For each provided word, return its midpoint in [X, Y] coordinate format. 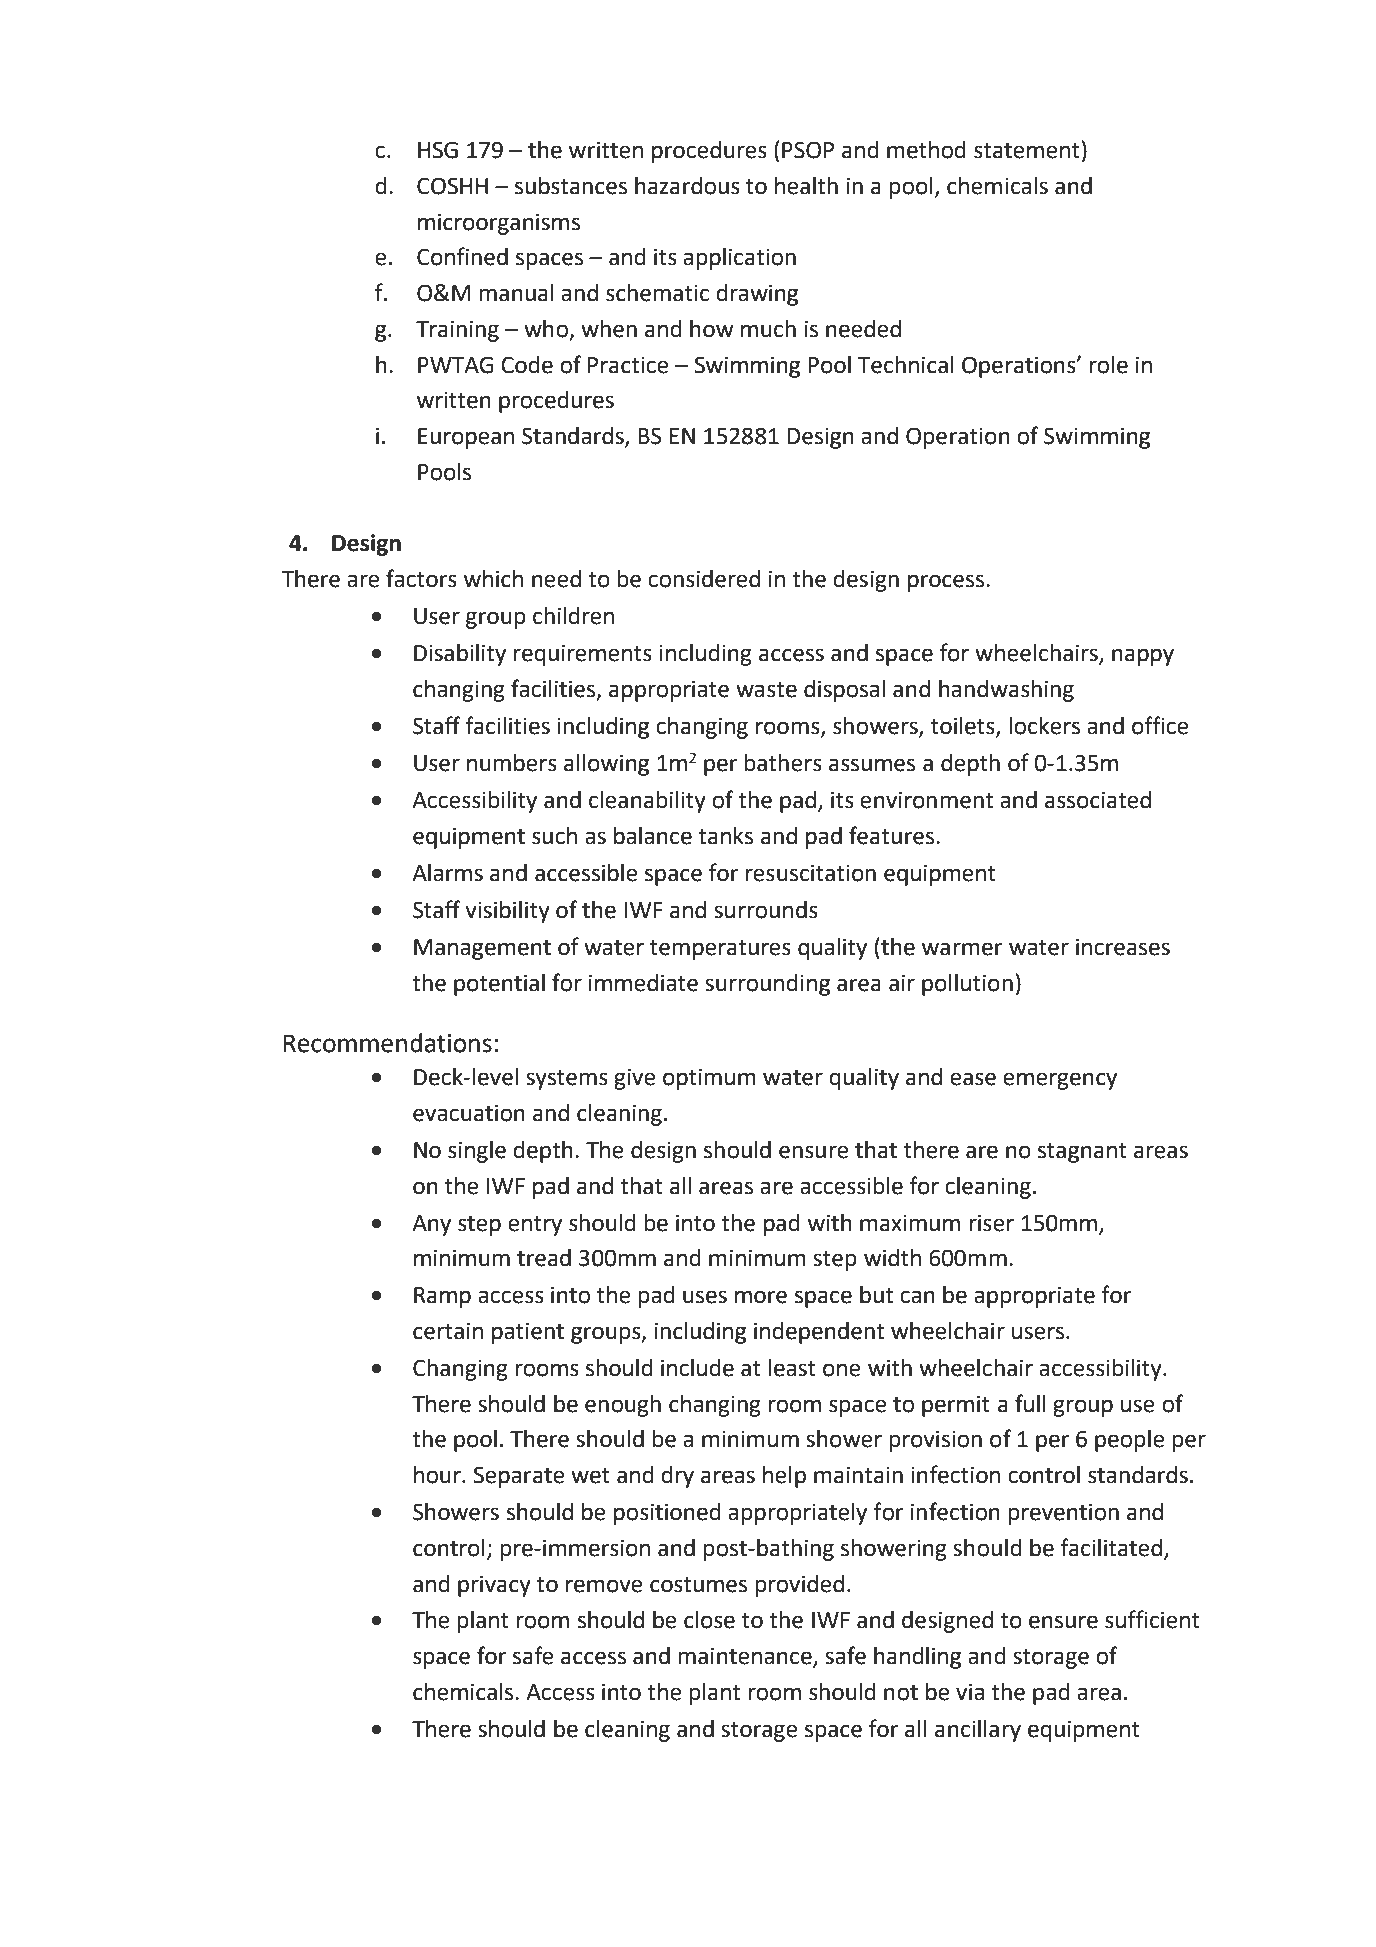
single [477, 1152]
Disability [460, 655]
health [806, 186]
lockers [1044, 726]
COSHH [452, 186]
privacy [494, 1586]
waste [766, 690]
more [761, 1297]
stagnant [1082, 1153]
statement [1027, 151]
